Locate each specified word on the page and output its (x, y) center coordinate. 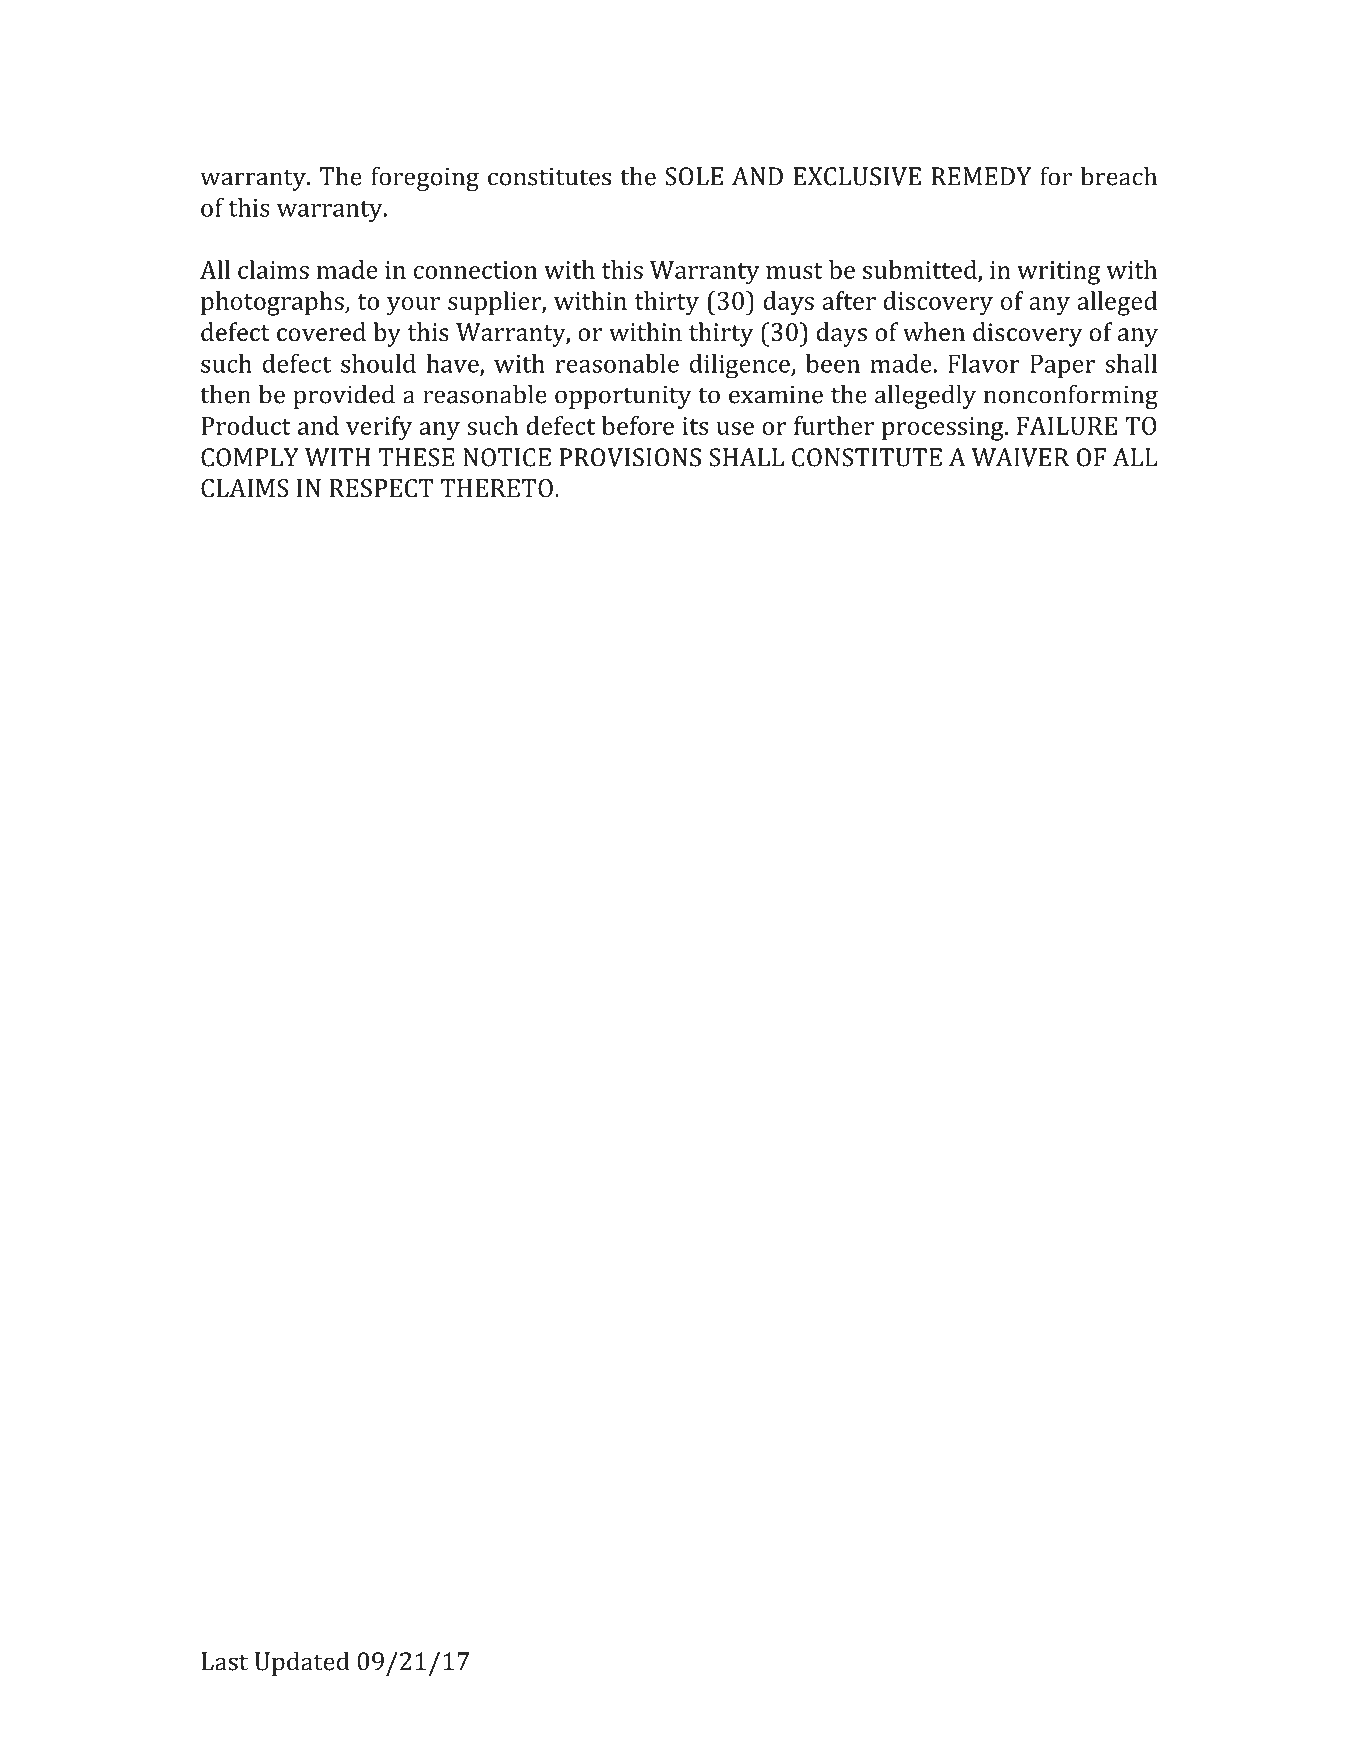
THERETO (497, 488)
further (834, 425)
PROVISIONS (630, 457)
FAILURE (1067, 426)
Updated (302, 1663)
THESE (417, 457)
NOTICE (507, 457)
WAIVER (1020, 457)
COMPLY (250, 457)
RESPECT (381, 488)
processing (943, 429)
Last (224, 1661)
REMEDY (981, 176)
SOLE (694, 176)
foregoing (425, 178)
